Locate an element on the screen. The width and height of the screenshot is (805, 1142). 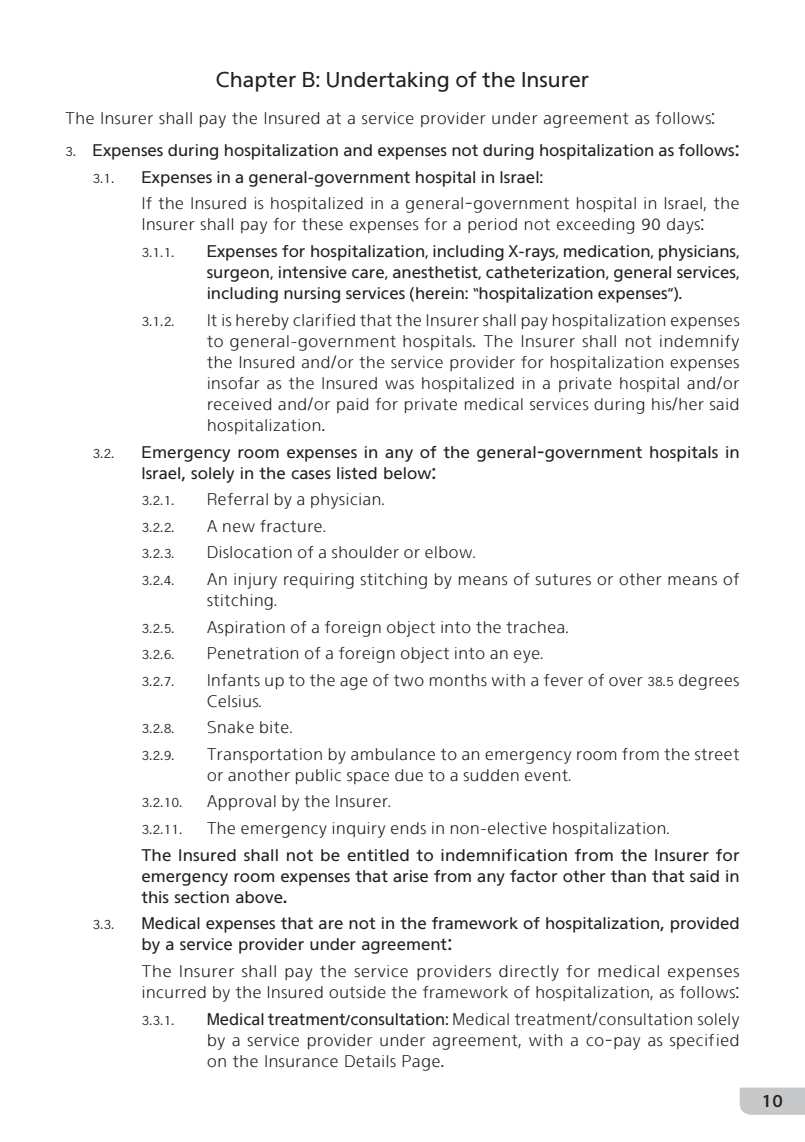
Chapter is located at coordinates (256, 81).
